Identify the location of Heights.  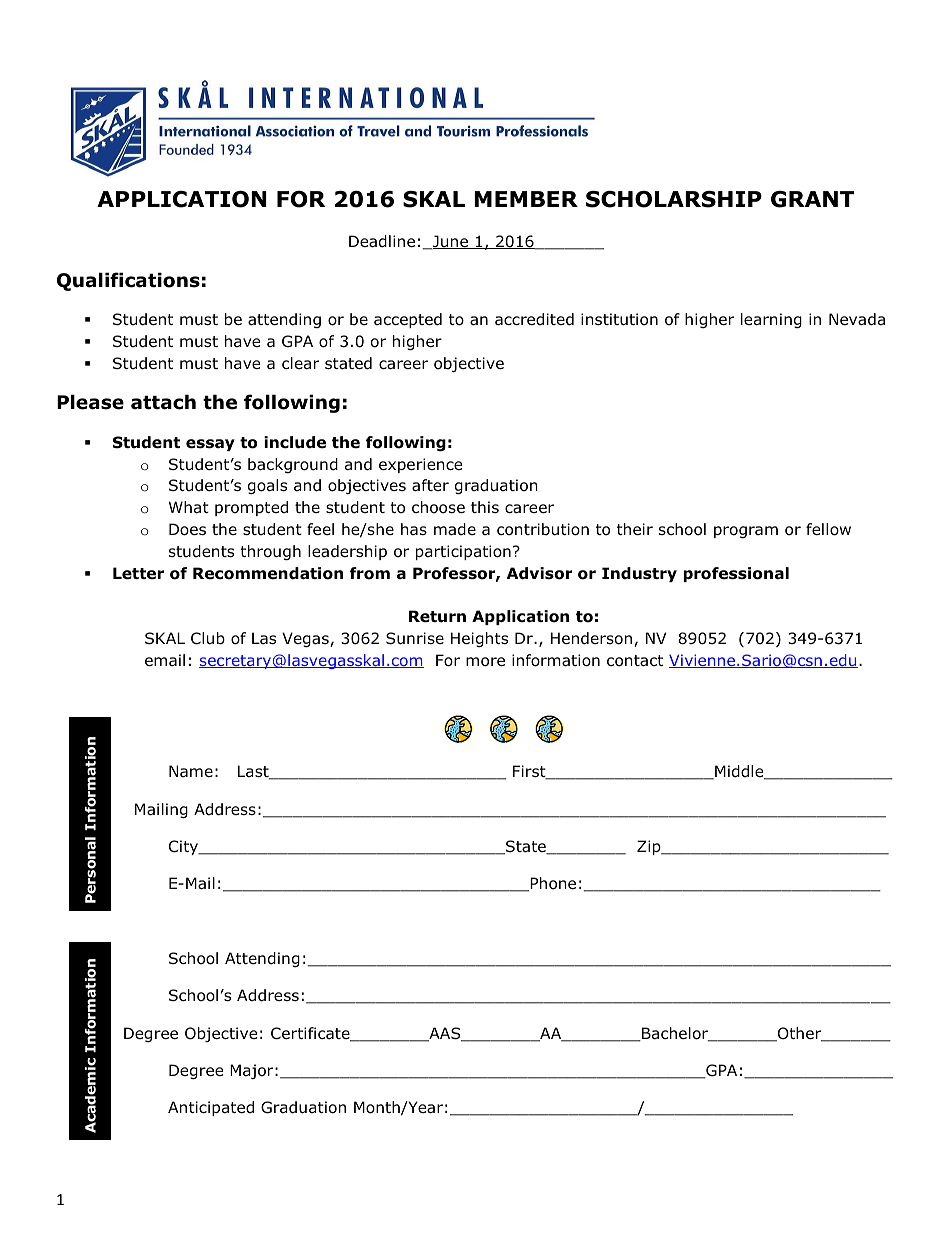
(479, 639).
